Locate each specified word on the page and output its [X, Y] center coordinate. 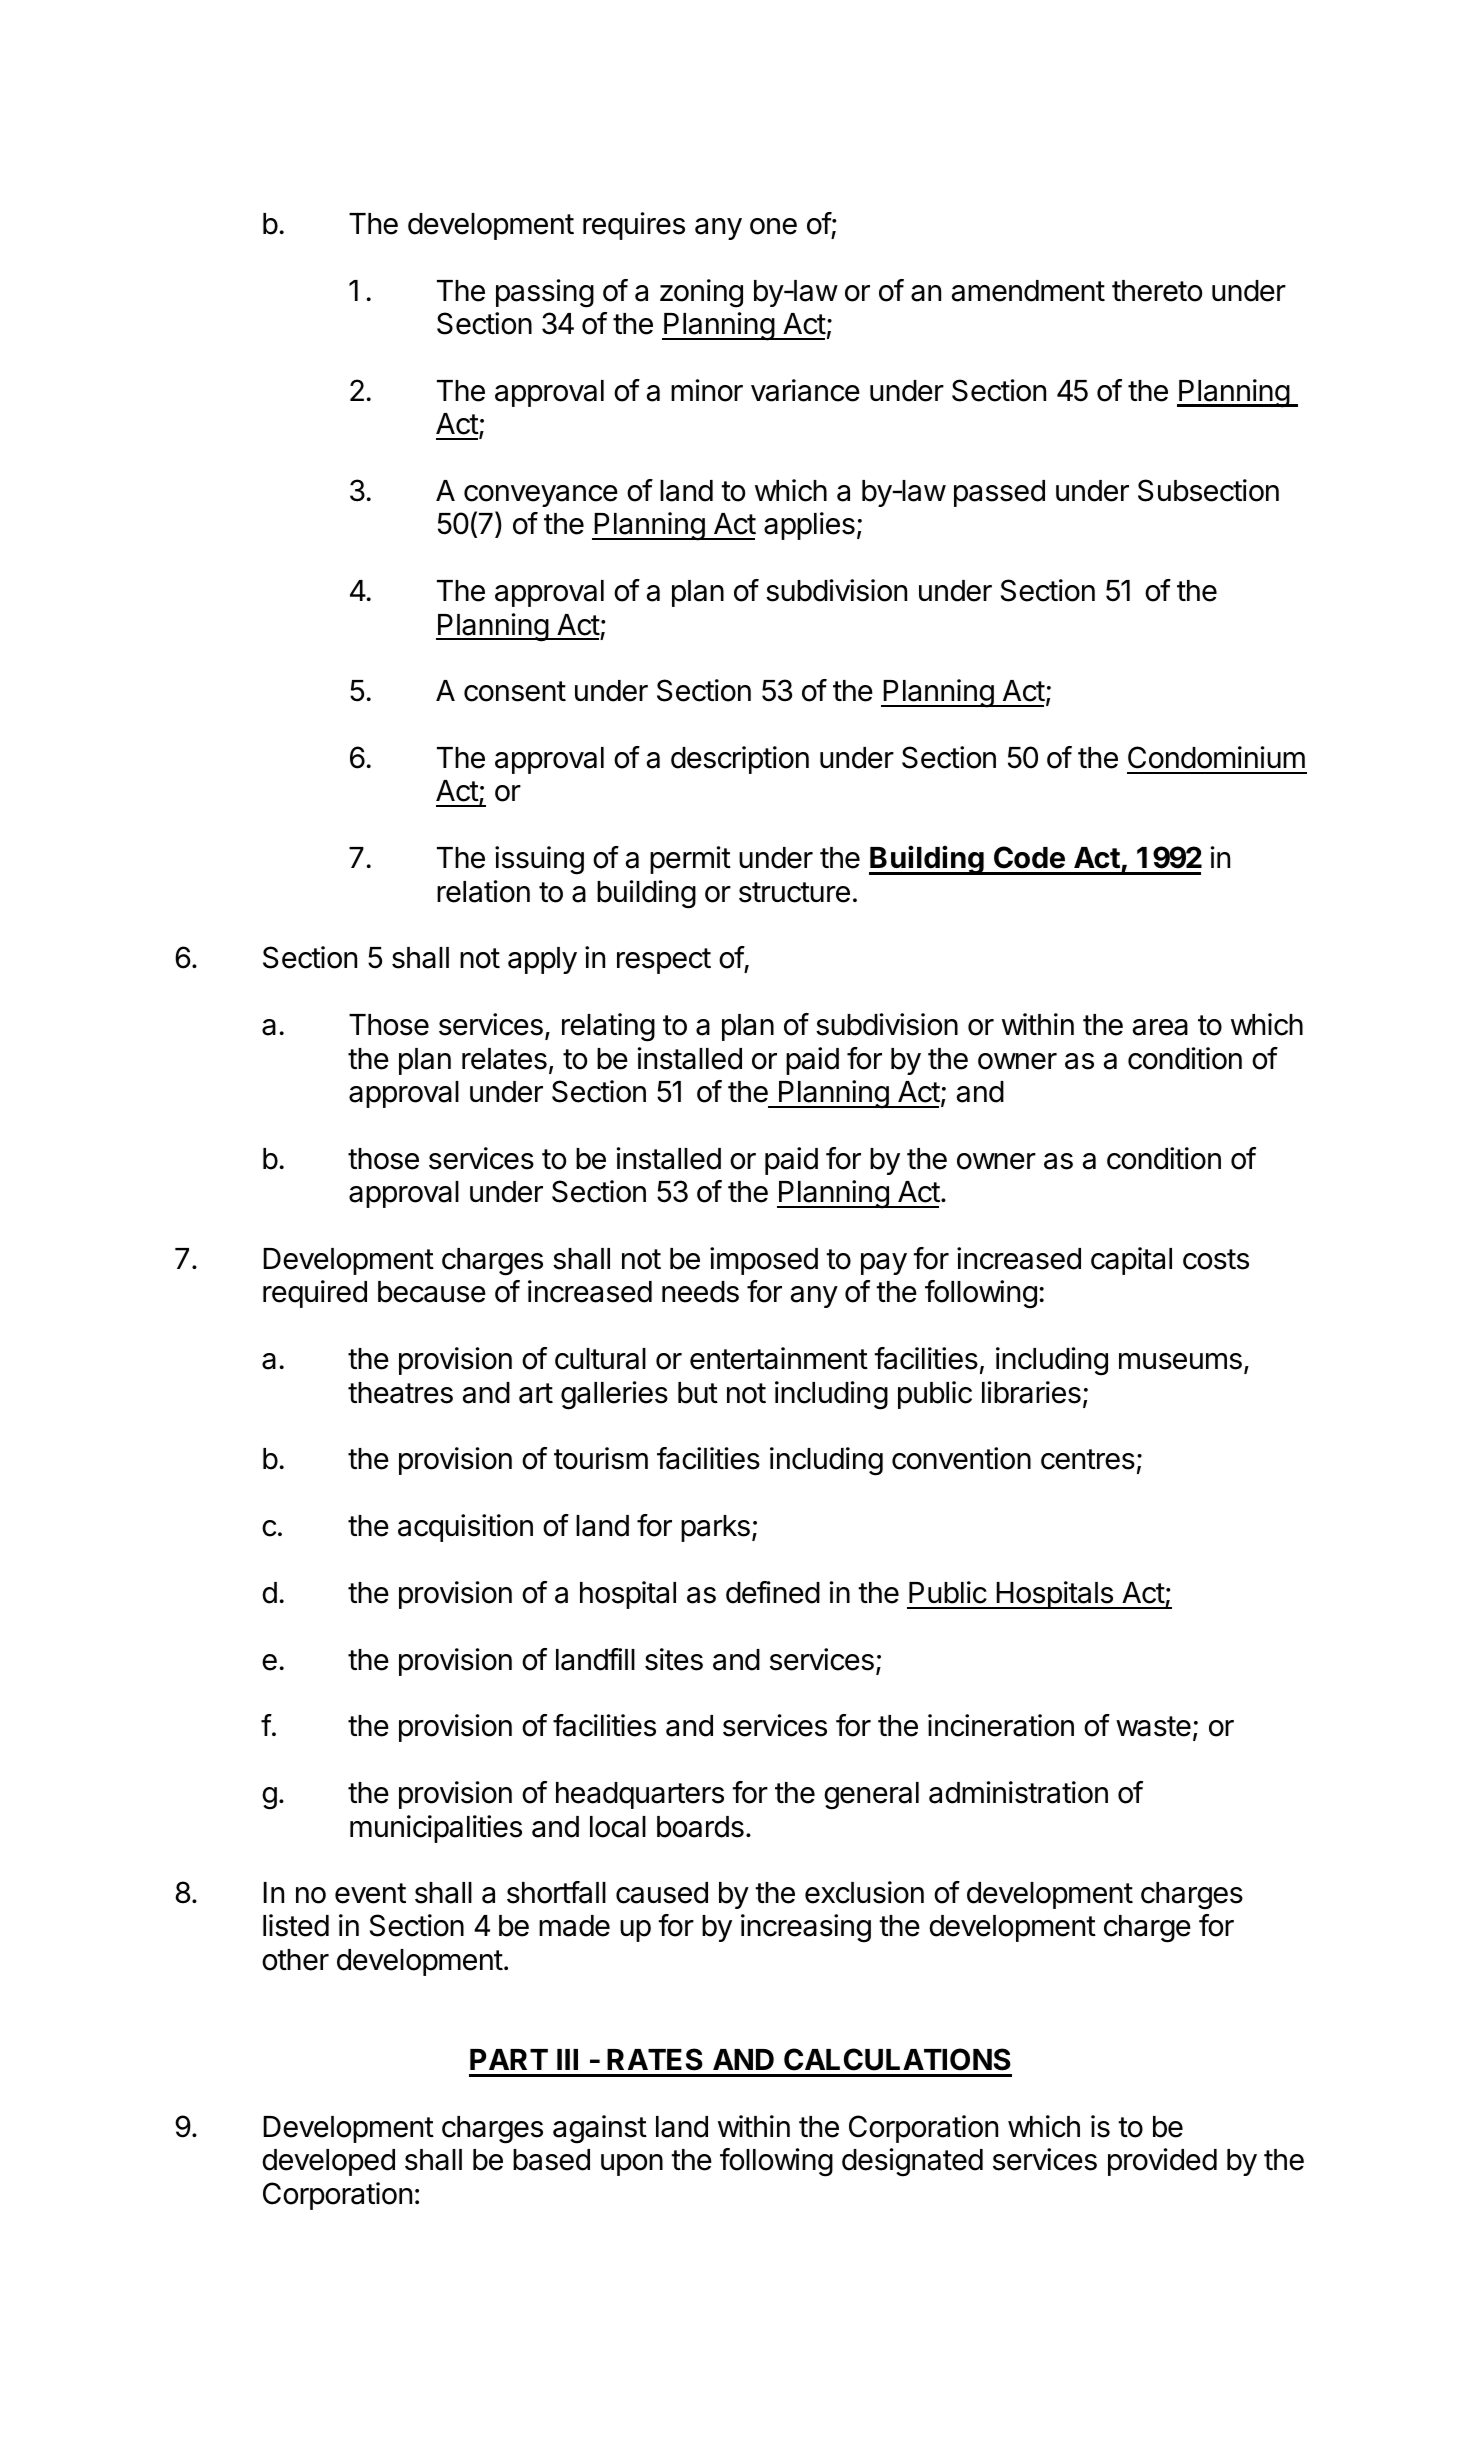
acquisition [465, 1528]
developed [328, 2162]
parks [715, 1528]
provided [1162, 2162]
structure [794, 892]
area [1160, 1027]
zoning [701, 293]
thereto [1157, 291]
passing [545, 293]
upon [632, 2165]
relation [483, 891]
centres [1088, 1459]
